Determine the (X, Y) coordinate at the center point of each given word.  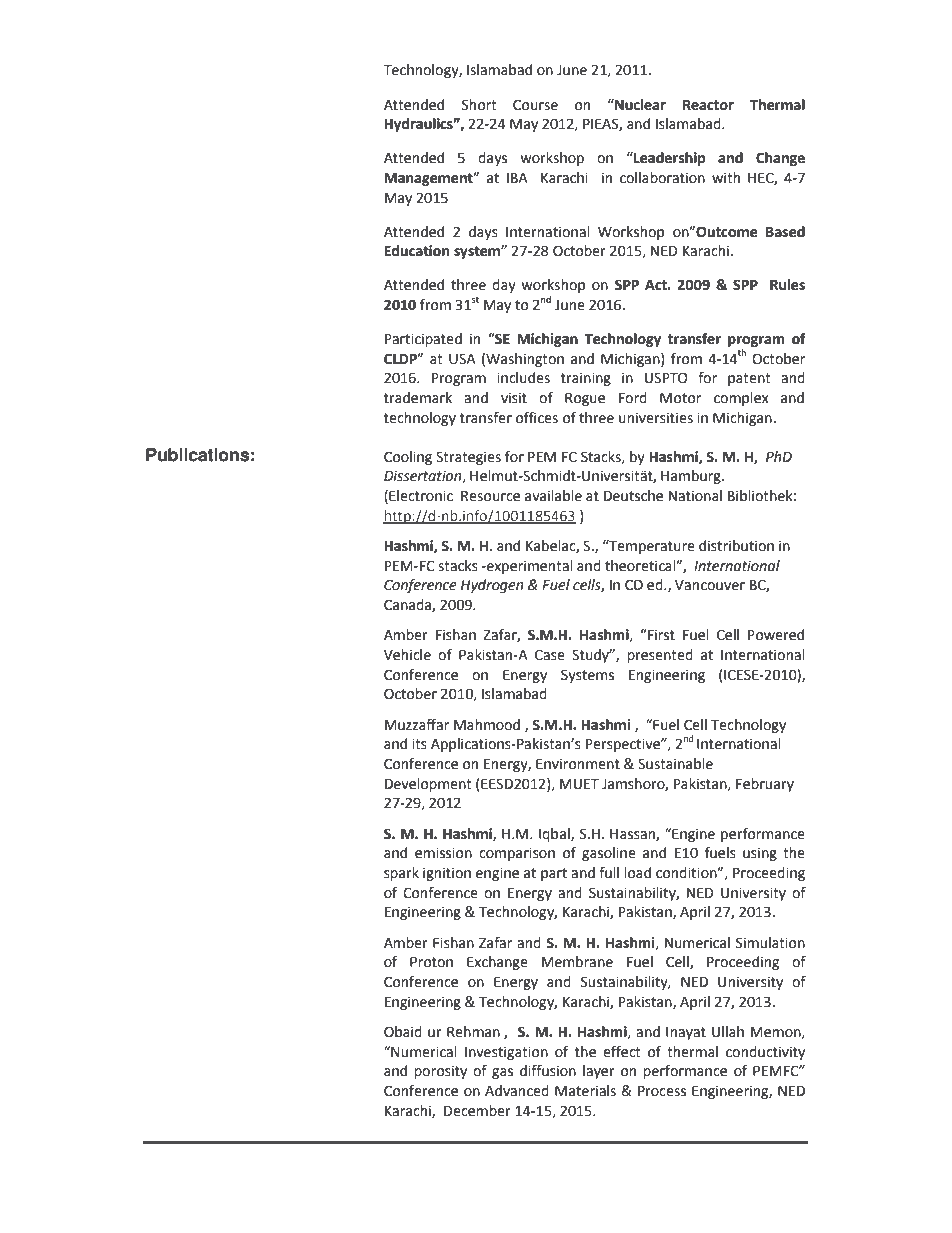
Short (479, 105)
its (419, 744)
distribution (736, 546)
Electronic (421, 496)
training (586, 379)
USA (462, 359)
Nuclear (639, 105)
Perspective (624, 745)
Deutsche (633, 496)
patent (749, 379)
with (726, 178)
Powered (776, 635)
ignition (447, 874)
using (760, 854)
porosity (440, 1072)
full (609, 873)
